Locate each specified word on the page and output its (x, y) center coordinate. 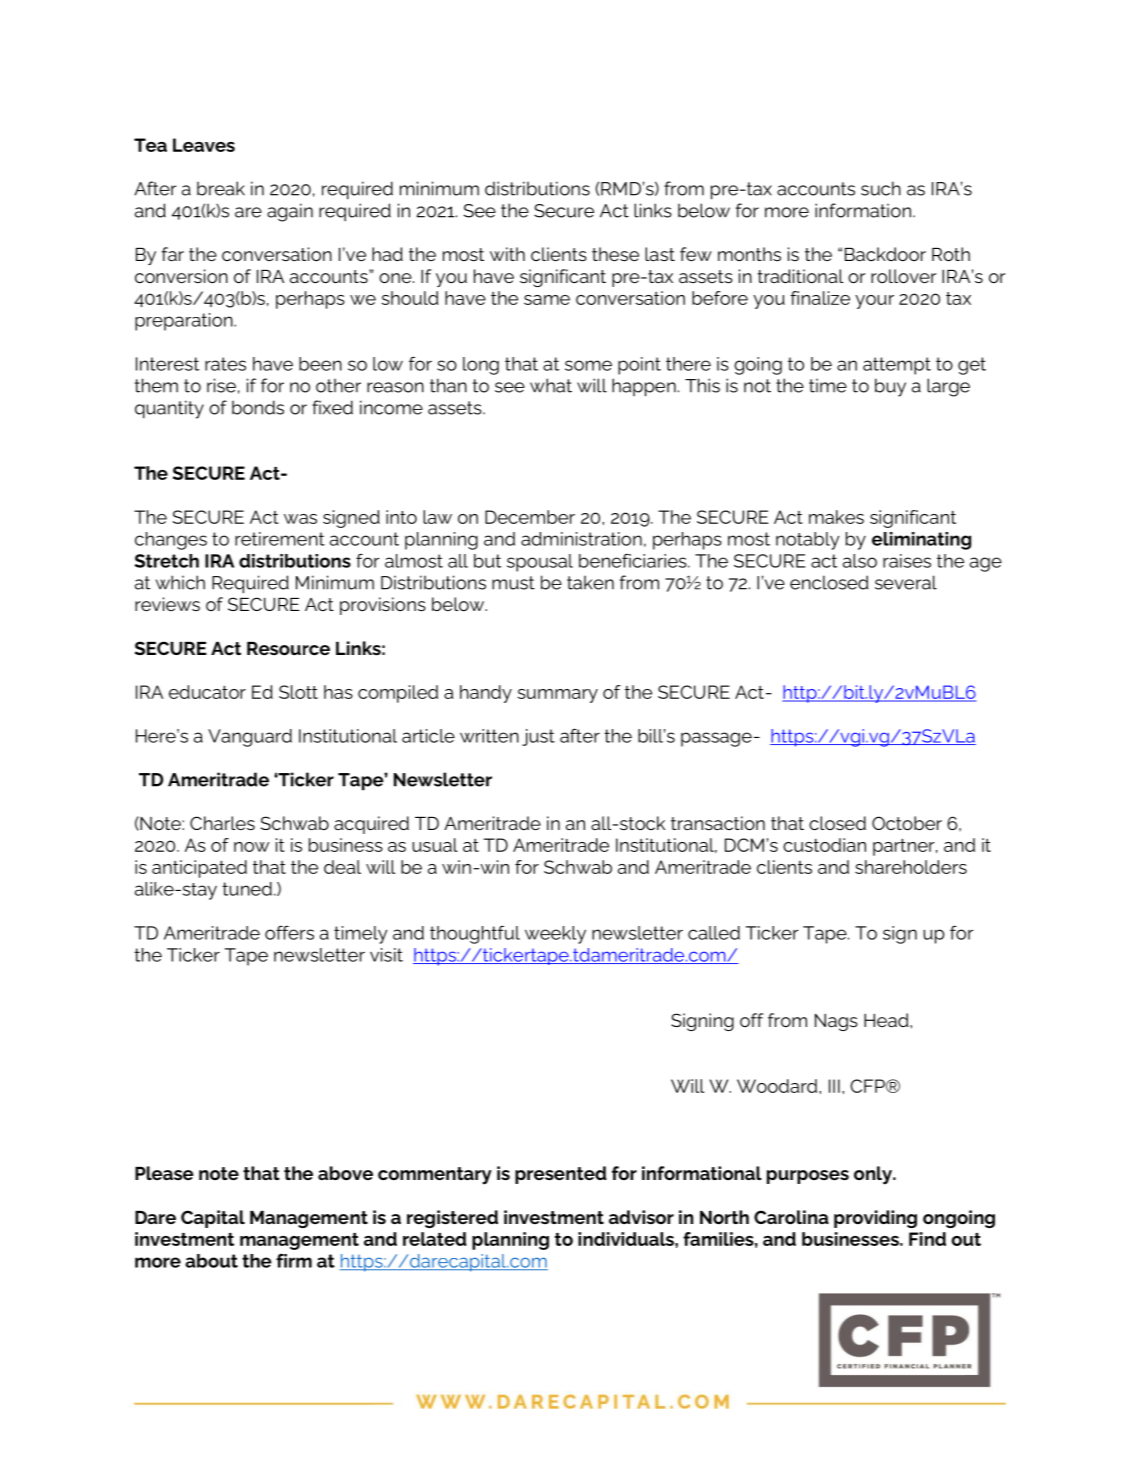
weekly (555, 935)
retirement (280, 539)
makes (836, 517)
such (881, 188)
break (221, 188)
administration (581, 539)
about (211, 1261)
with (507, 254)
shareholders (911, 867)
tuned (247, 889)
